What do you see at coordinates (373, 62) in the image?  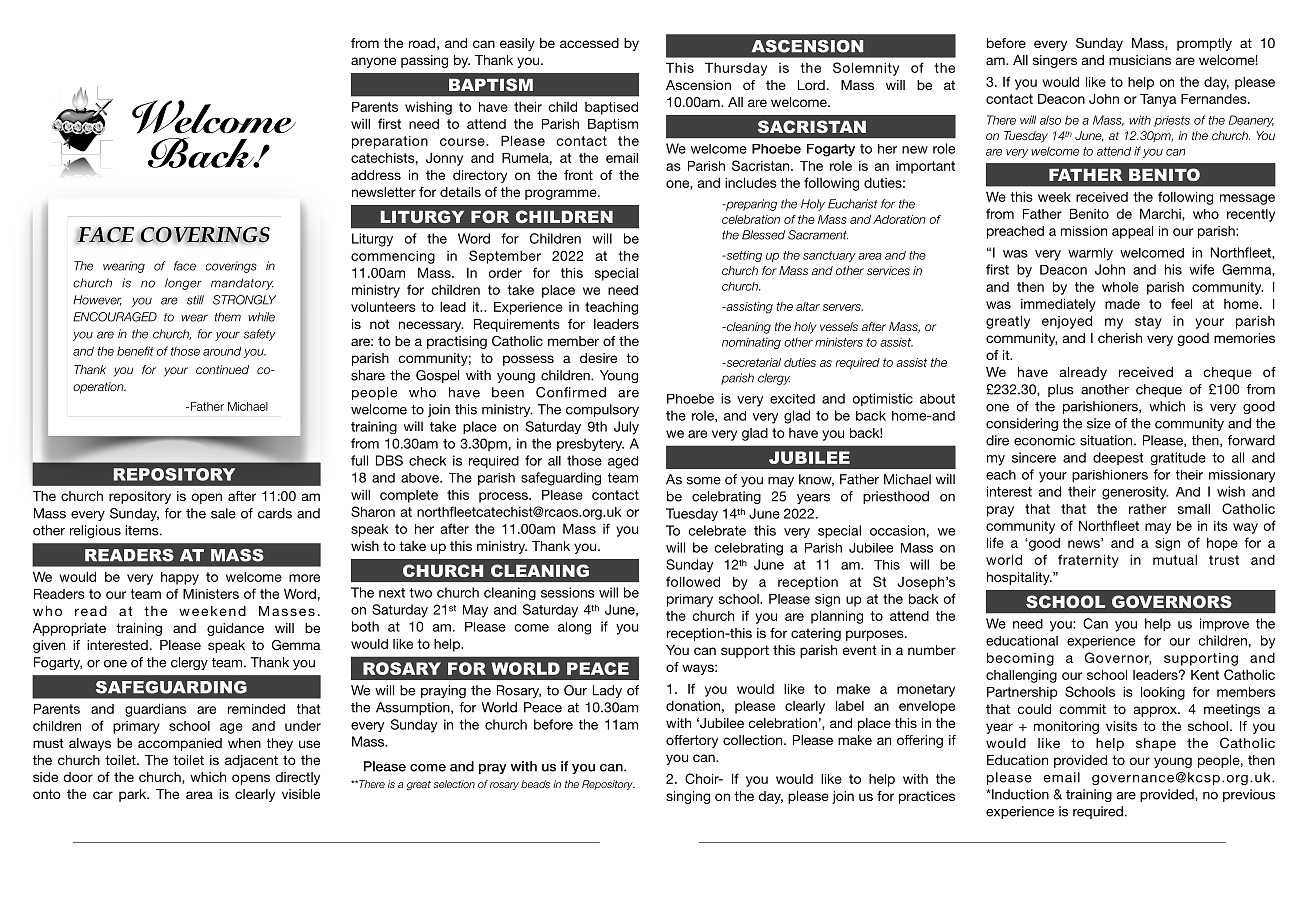 I see `anyone` at bounding box center [373, 62].
